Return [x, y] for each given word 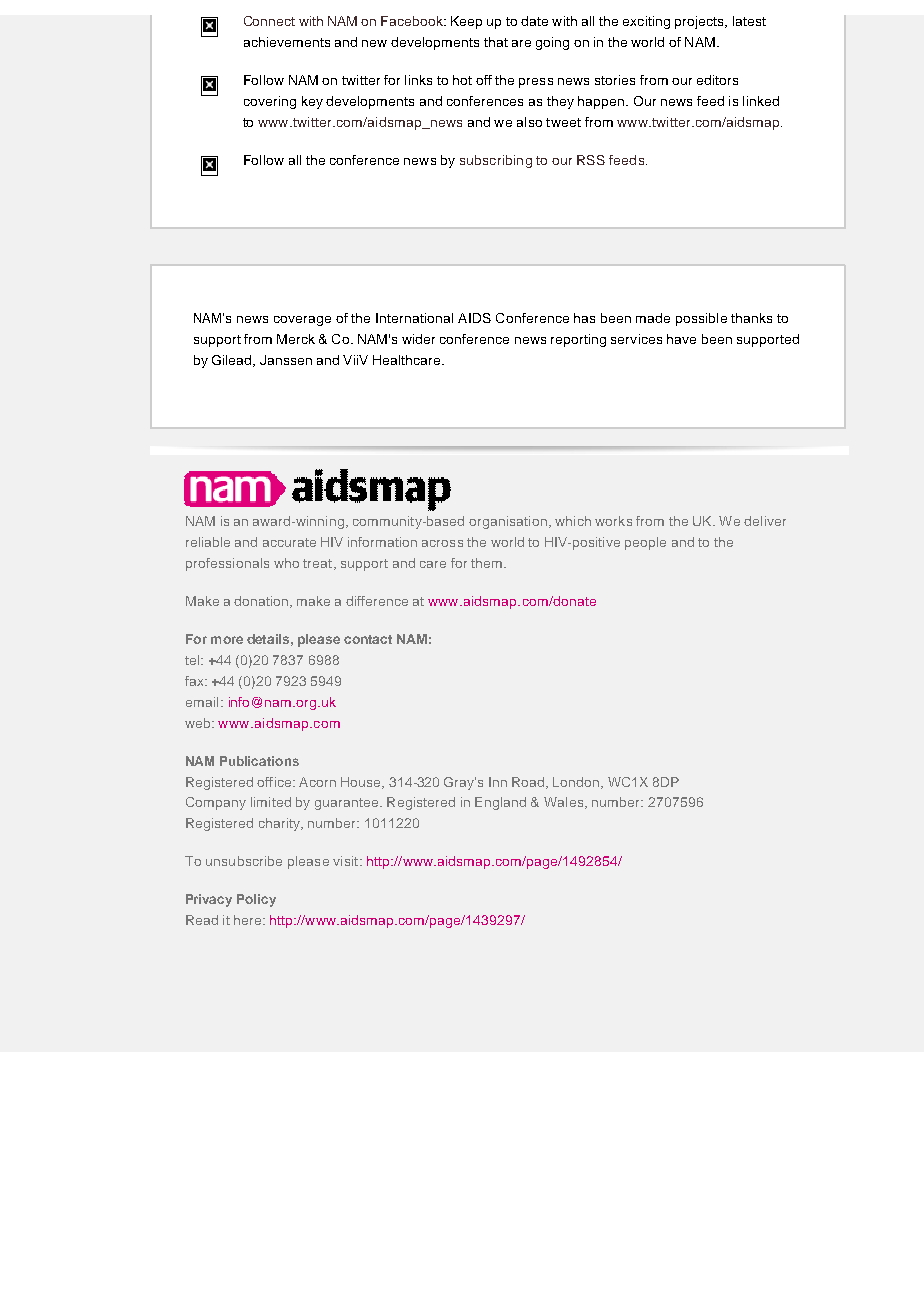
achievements [287, 42]
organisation [508, 522]
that [496, 42]
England [500, 803]
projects [700, 22]
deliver [765, 521]
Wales [565, 803]
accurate [289, 542]
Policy [256, 900]
